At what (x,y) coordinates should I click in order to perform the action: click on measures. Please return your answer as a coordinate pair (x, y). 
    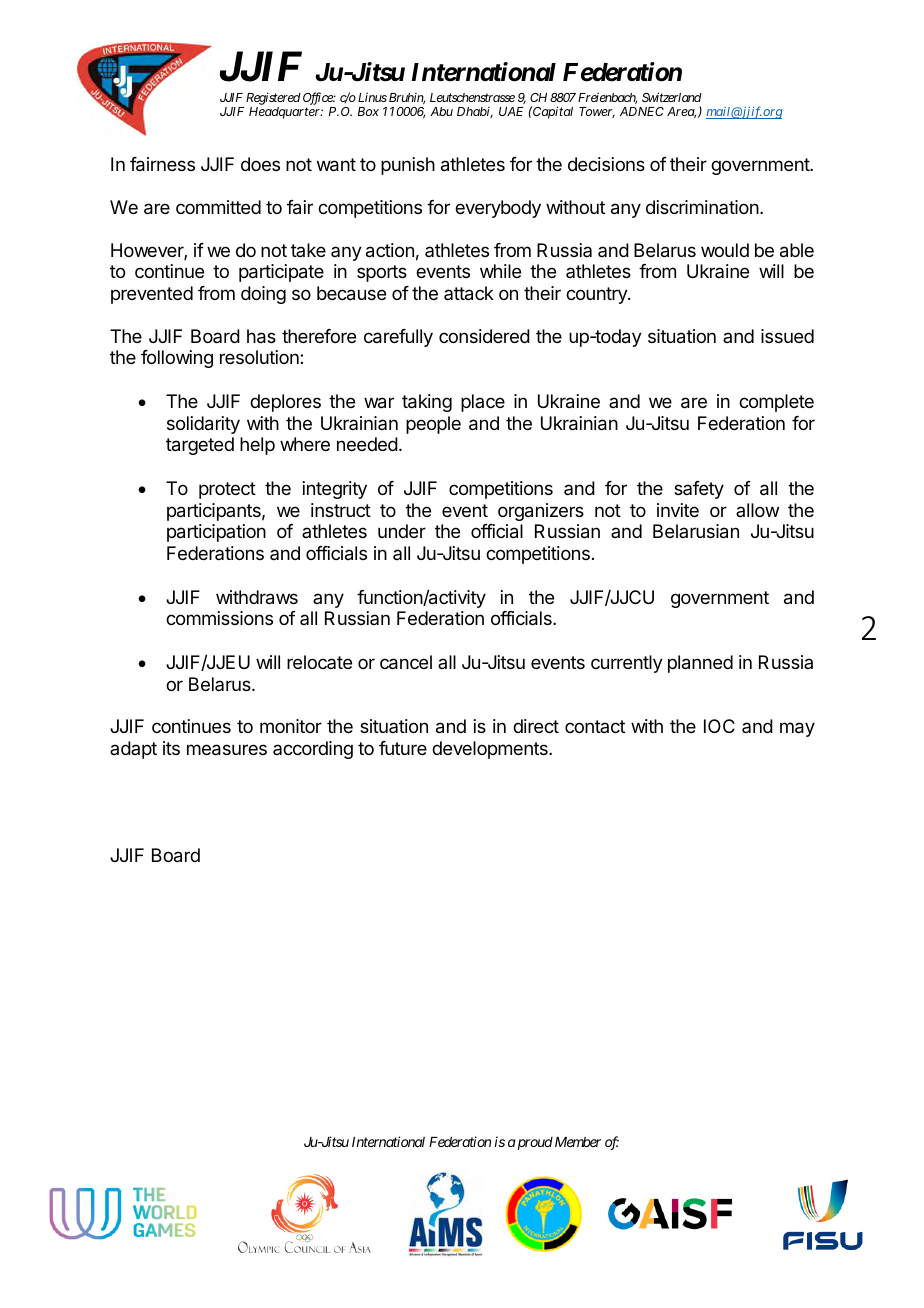
    Looking at the image, I should click on (227, 750).
